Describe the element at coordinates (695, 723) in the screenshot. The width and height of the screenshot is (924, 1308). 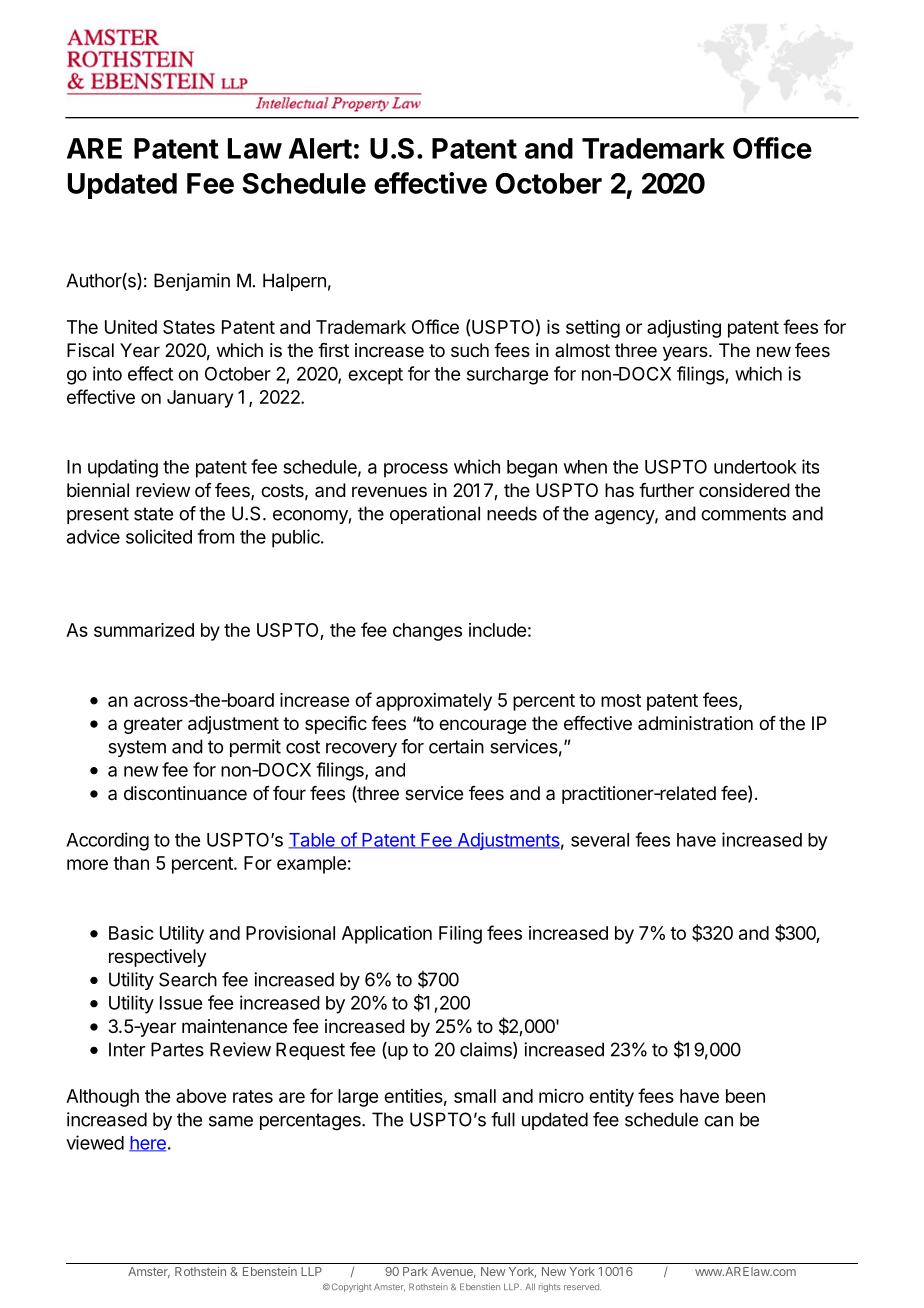
I see `administration` at that location.
